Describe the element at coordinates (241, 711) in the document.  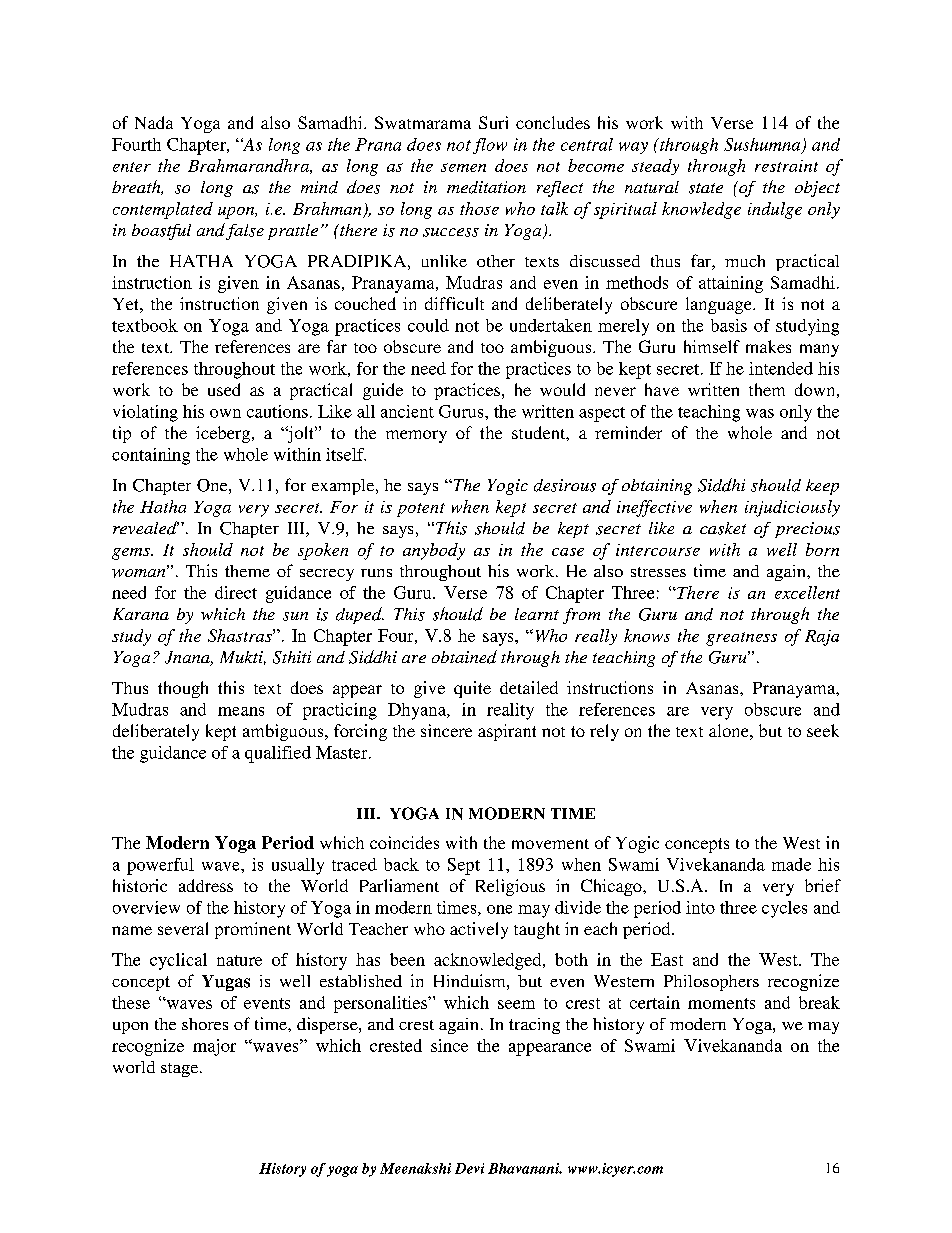
I see `means` at that location.
